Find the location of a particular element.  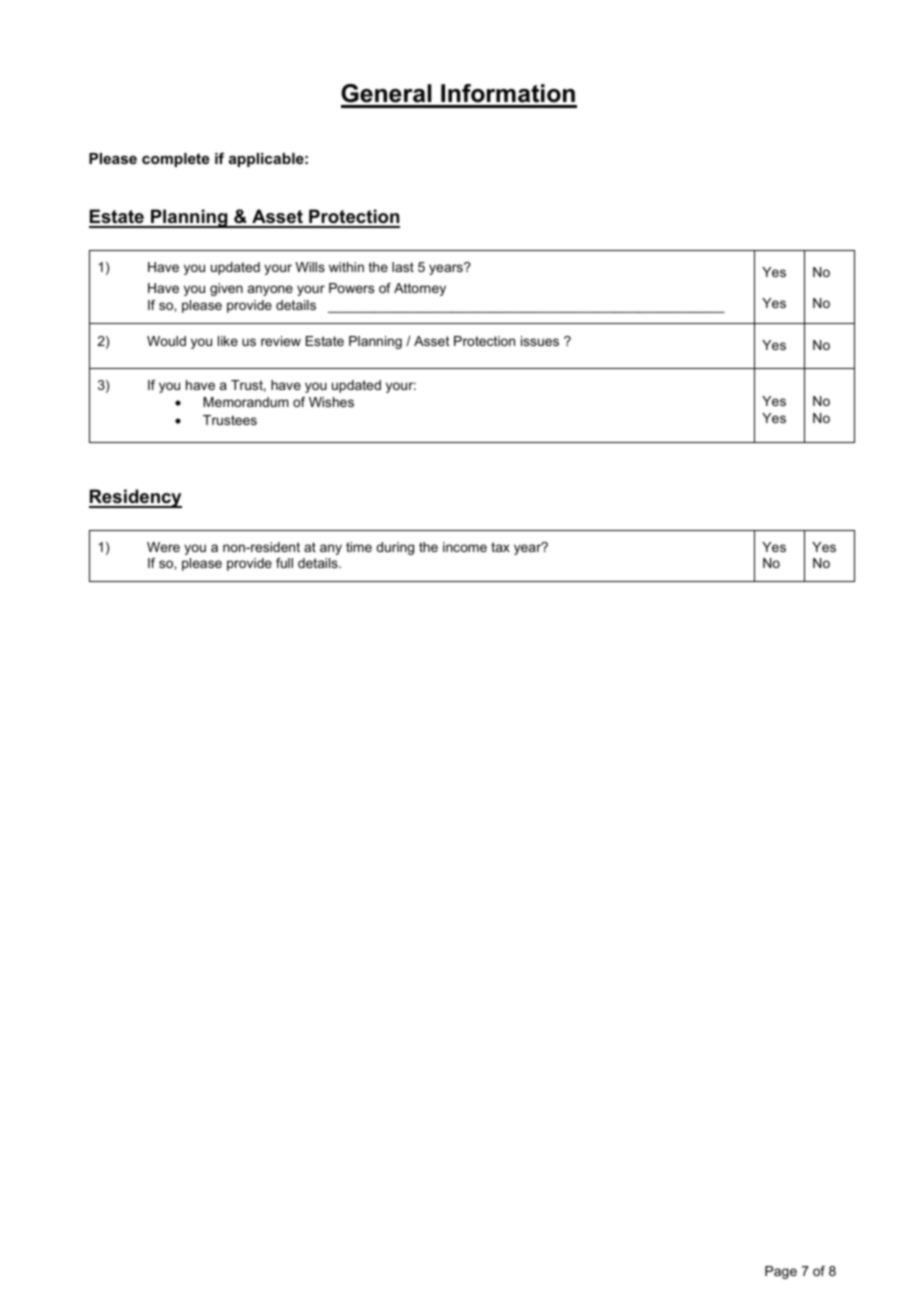

tax is located at coordinates (500, 547).
